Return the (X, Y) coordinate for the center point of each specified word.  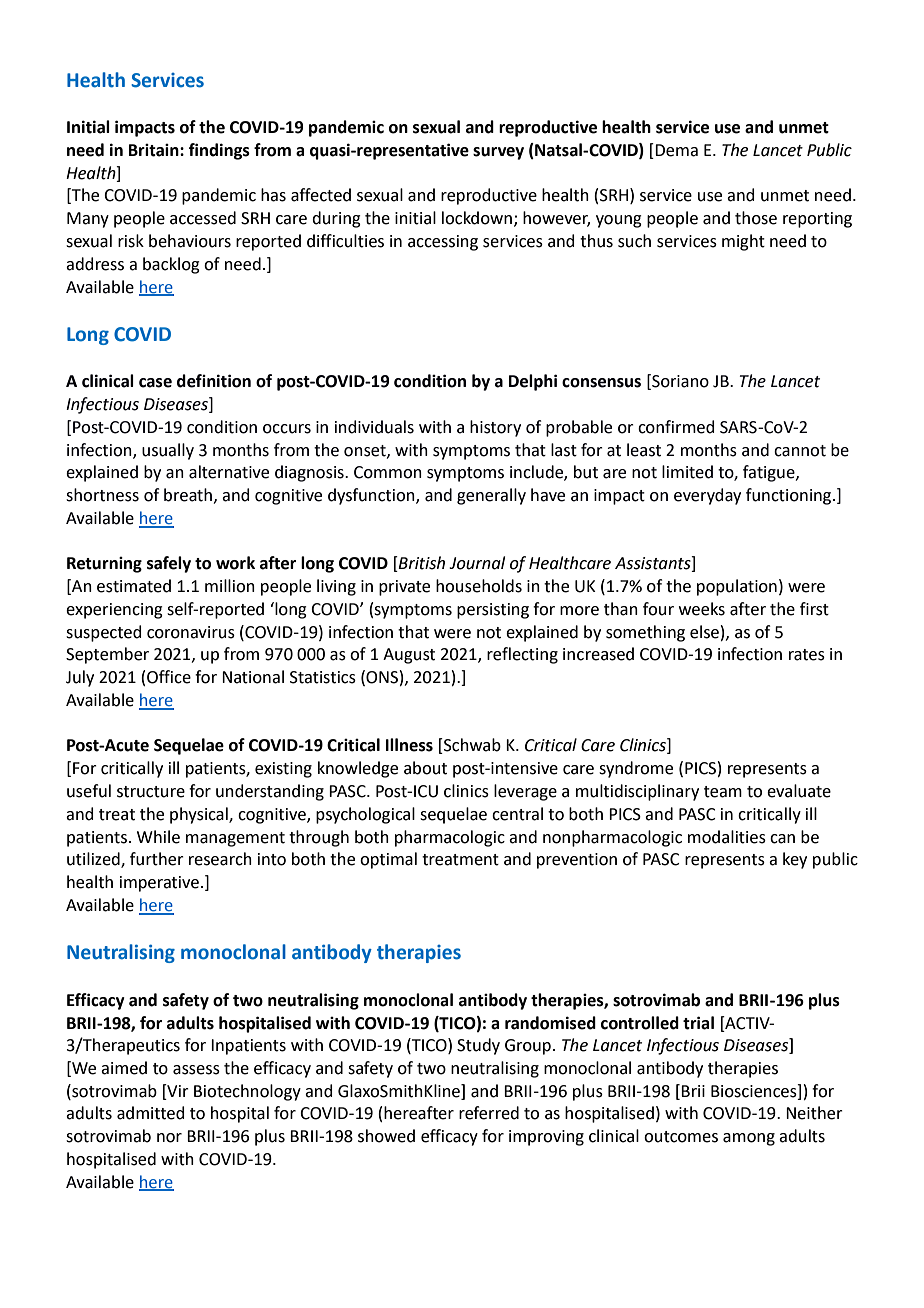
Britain (155, 150)
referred (489, 1113)
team (723, 792)
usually (168, 451)
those (756, 218)
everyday (707, 496)
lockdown (477, 218)
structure (151, 792)
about (425, 768)
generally (491, 496)
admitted (151, 1113)
